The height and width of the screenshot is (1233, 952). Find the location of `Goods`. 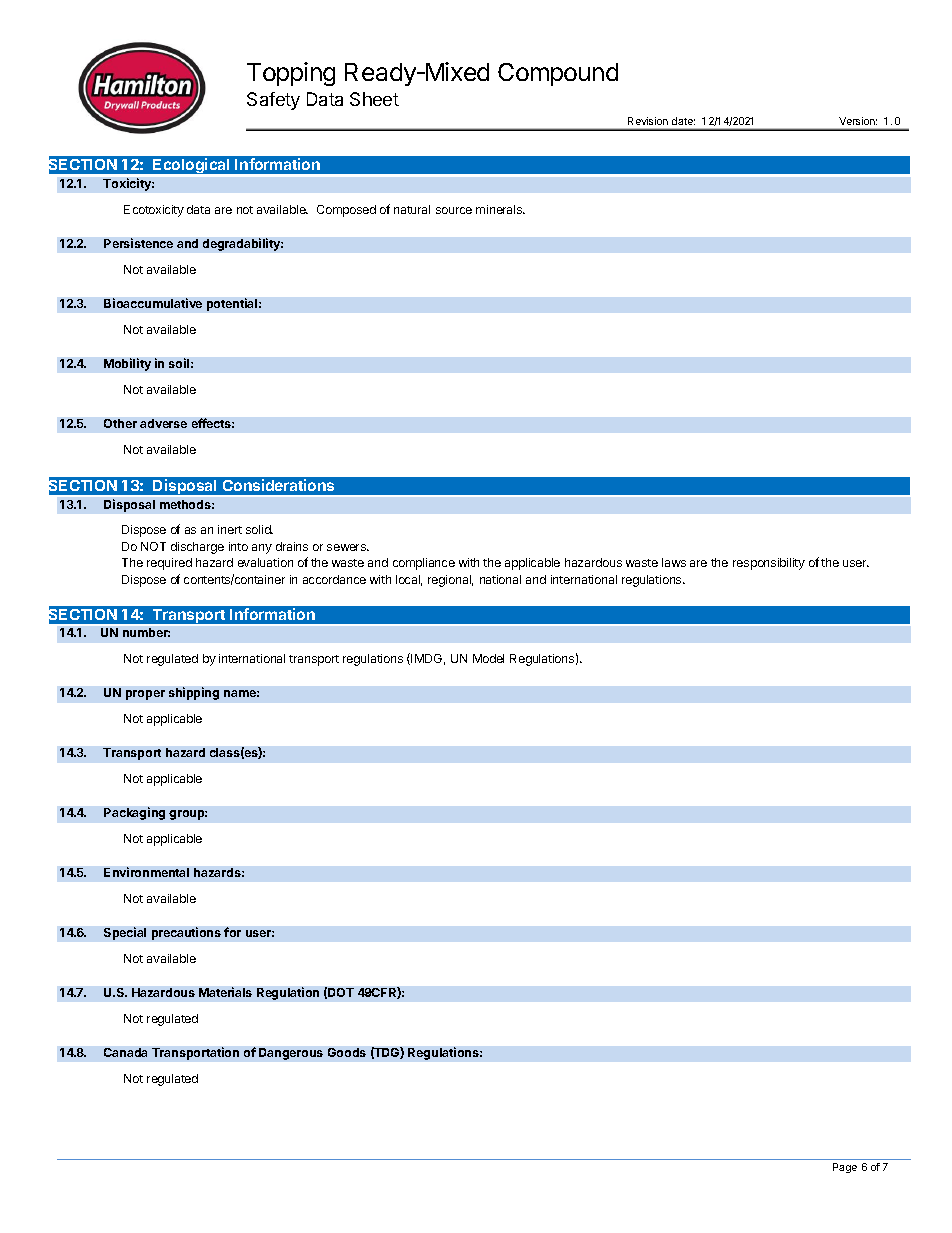

Goods is located at coordinates (347, 1052).
